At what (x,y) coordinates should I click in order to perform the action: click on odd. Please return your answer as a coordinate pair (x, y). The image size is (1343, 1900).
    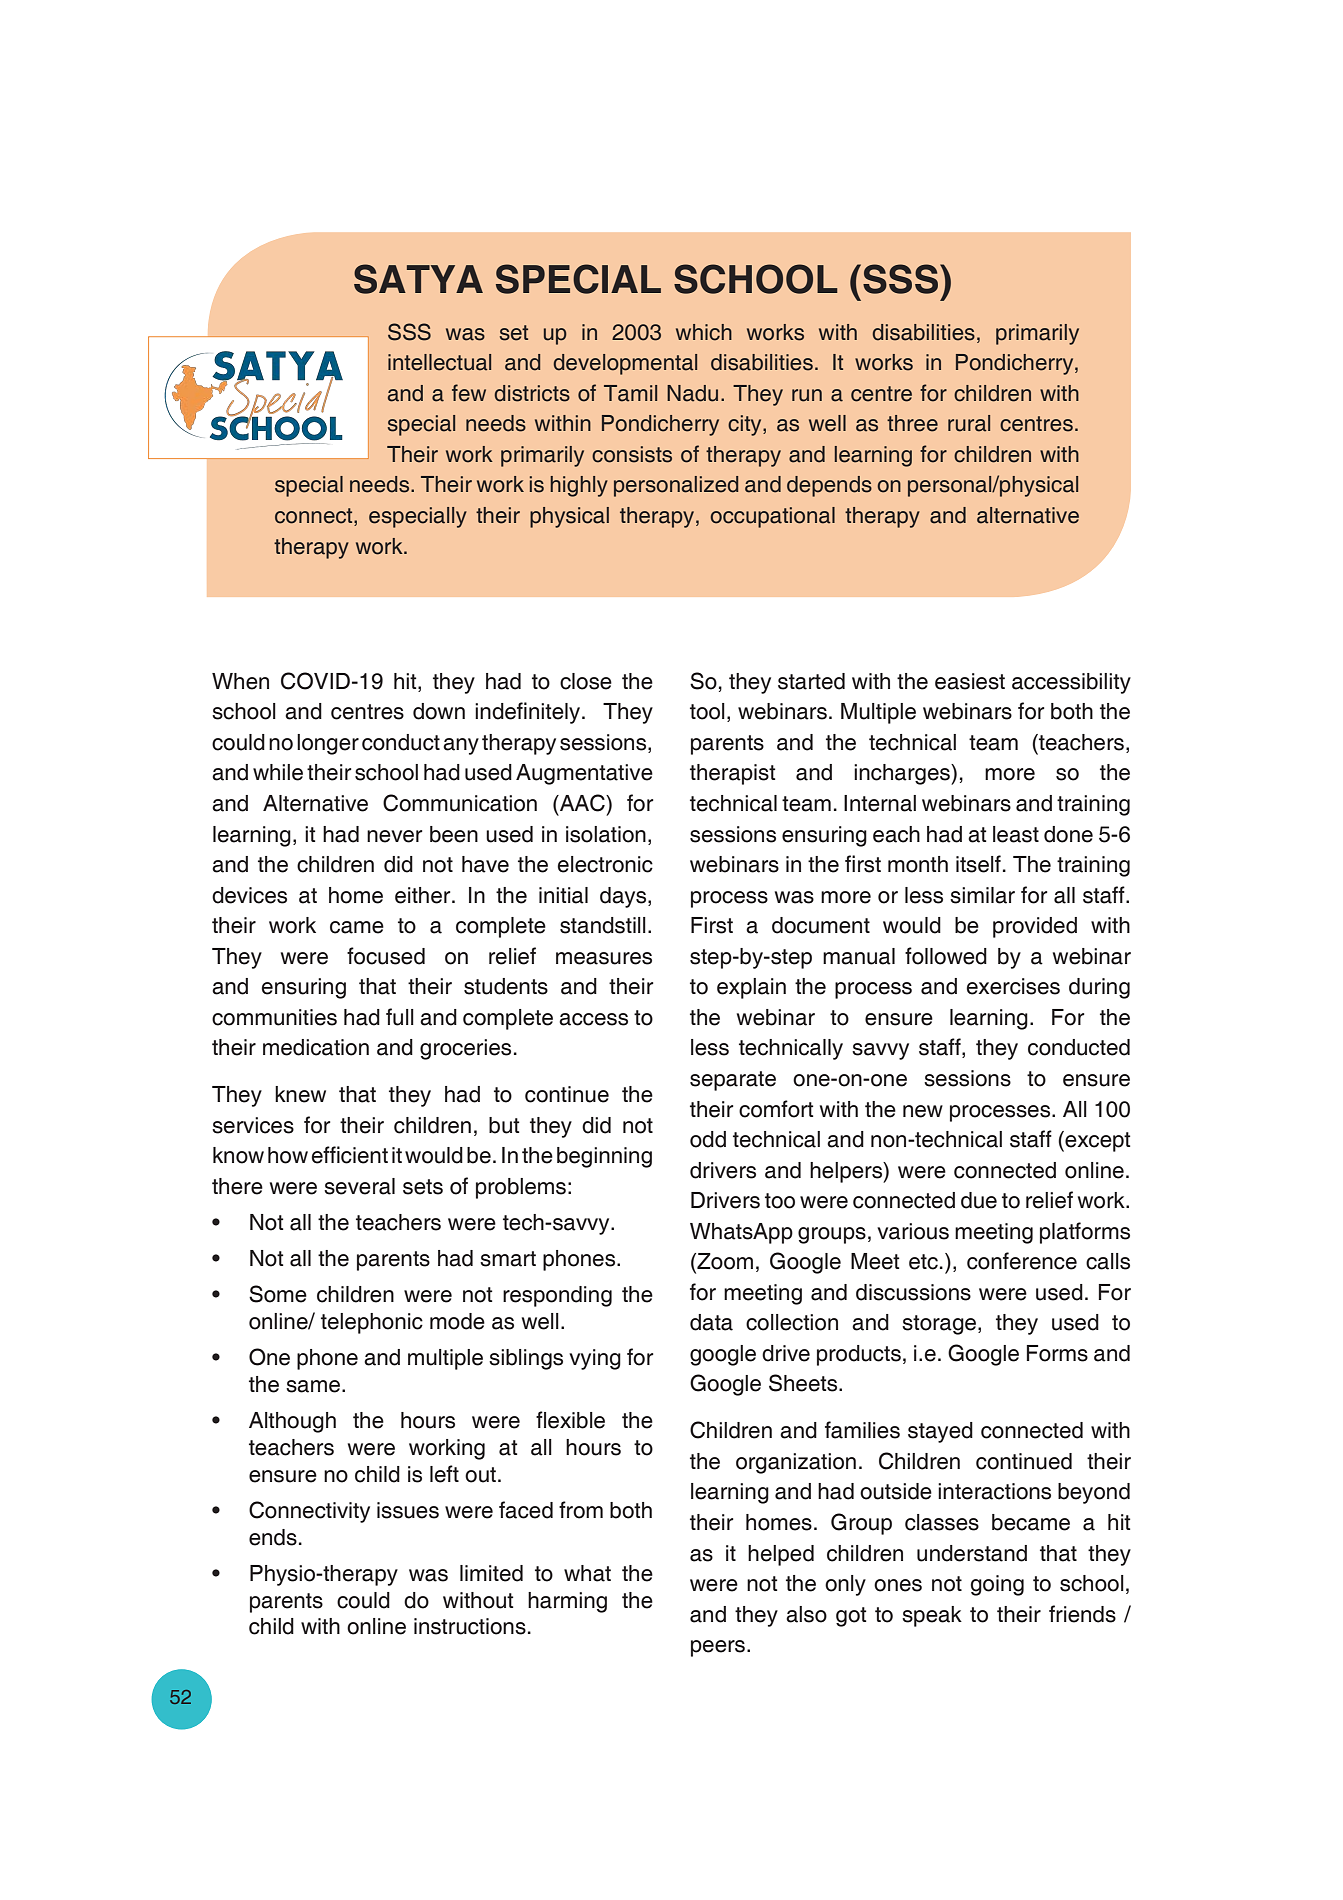
    Looking at the image, I should click on (708, 1139).
